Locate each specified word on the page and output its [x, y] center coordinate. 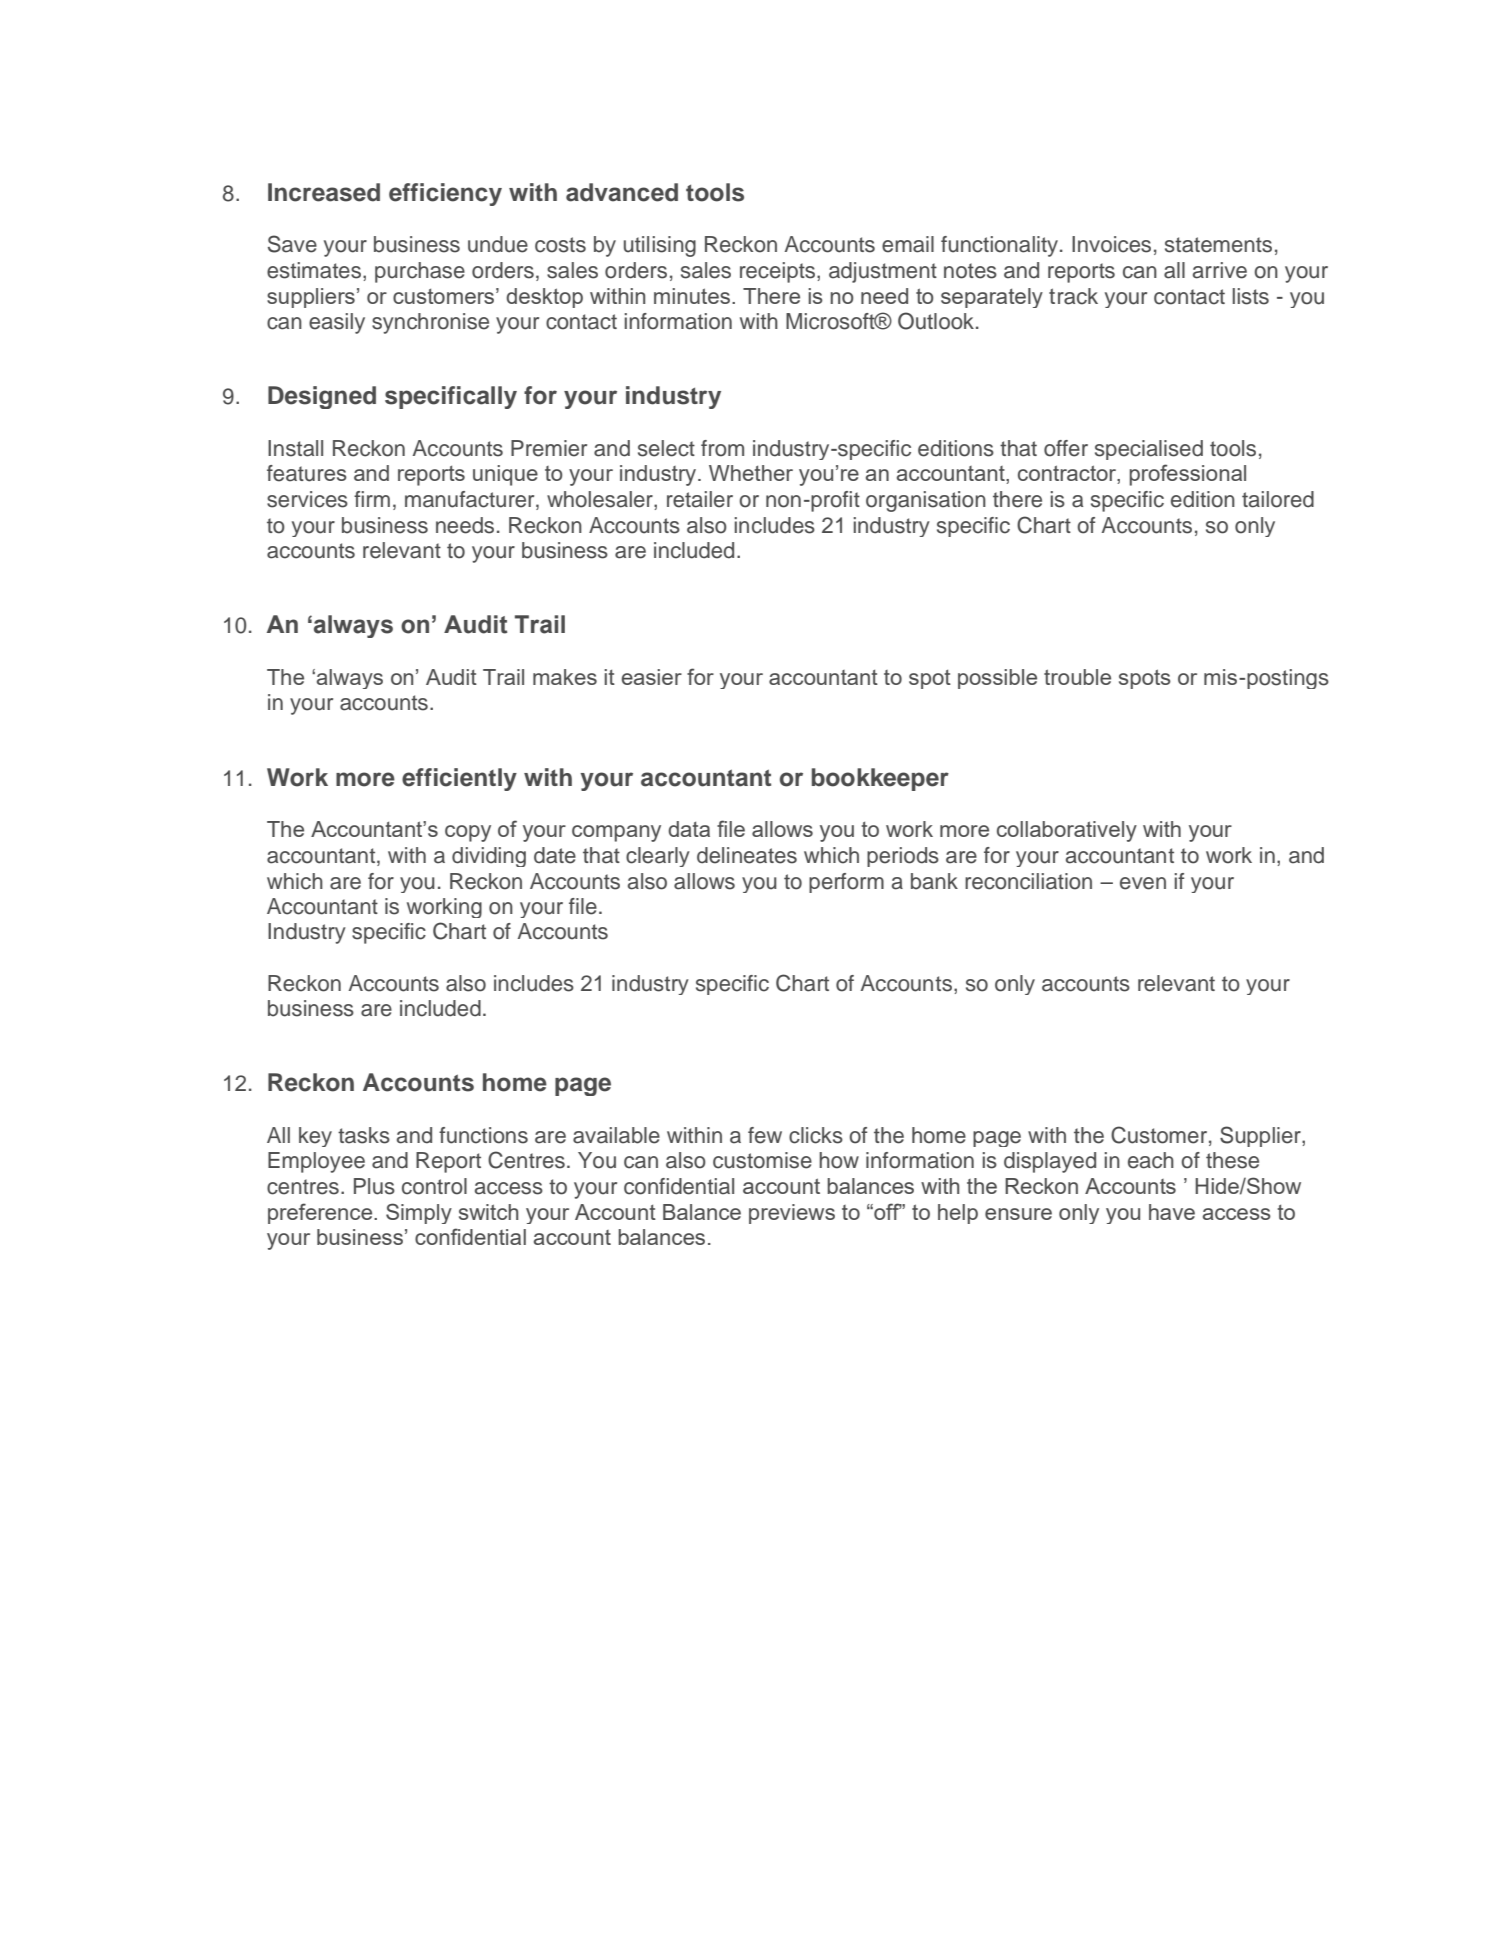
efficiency [445, 194]
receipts [779, 272]
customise [762, 1160]
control [434, 1186]
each [1151, 1160]
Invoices [1111, 244]
